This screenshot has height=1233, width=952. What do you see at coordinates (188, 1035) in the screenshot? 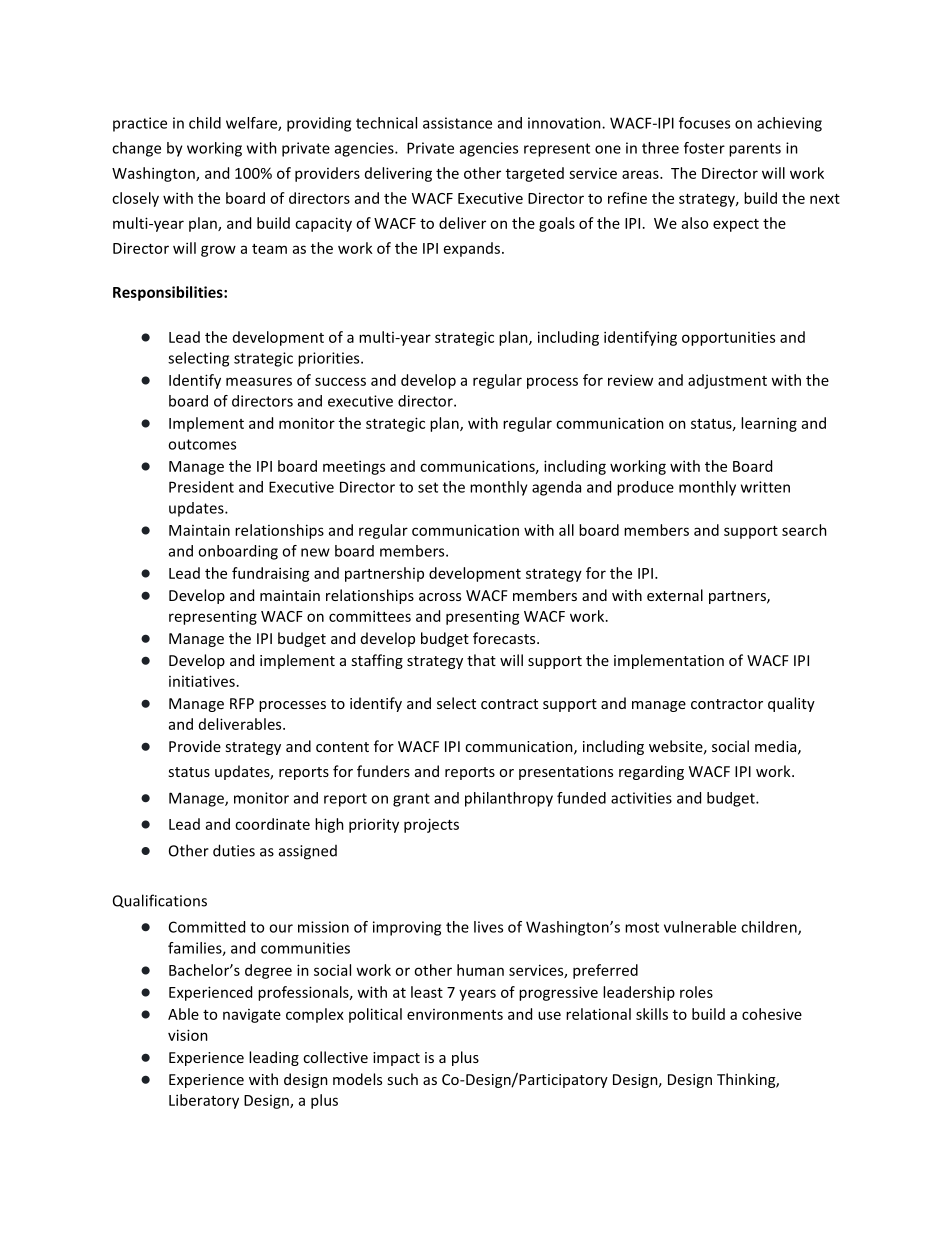
I see `vision` at bounding box center [188, 1035].
